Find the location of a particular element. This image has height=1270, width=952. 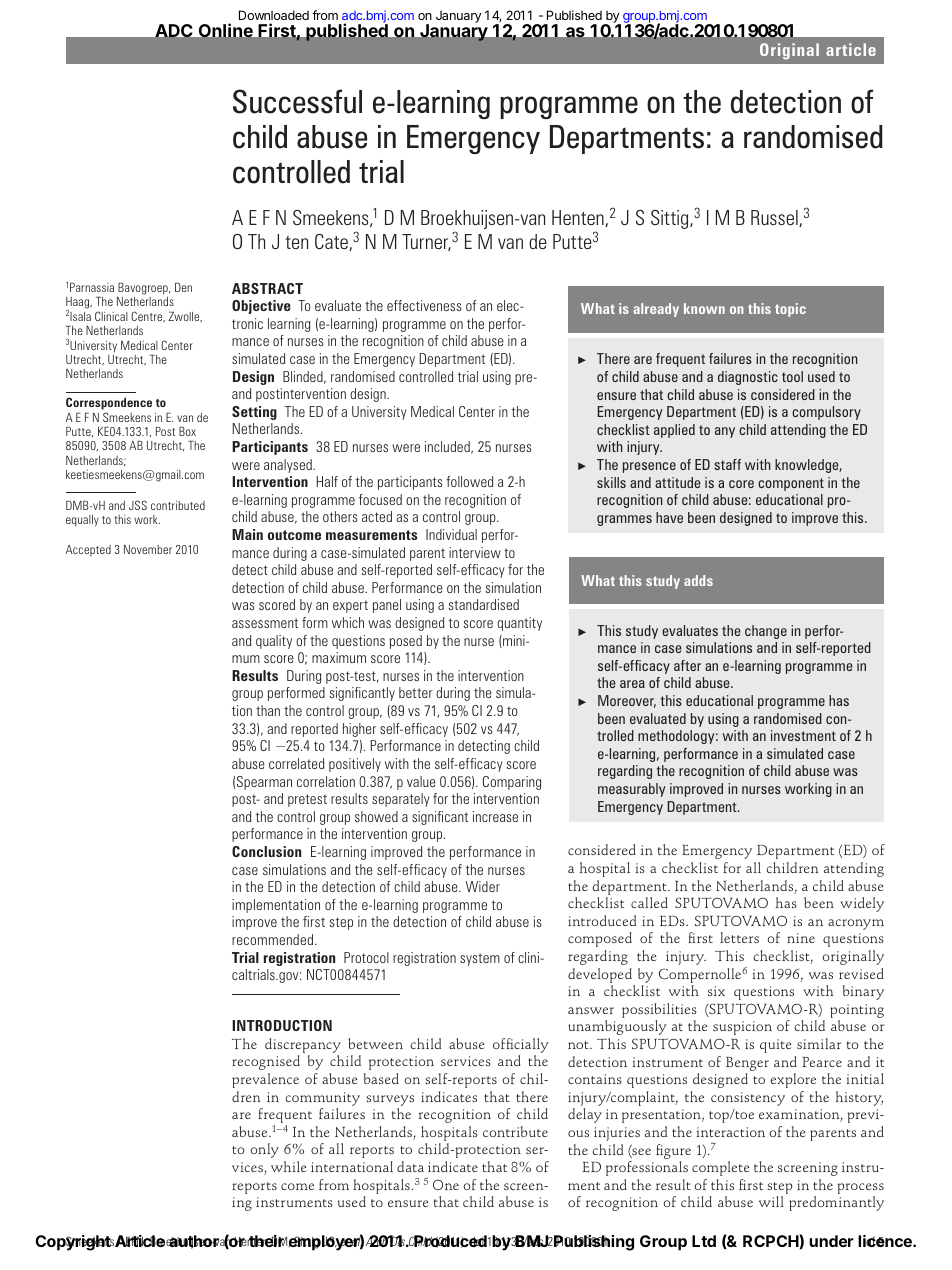

change is located at coordinates (766, 632).
